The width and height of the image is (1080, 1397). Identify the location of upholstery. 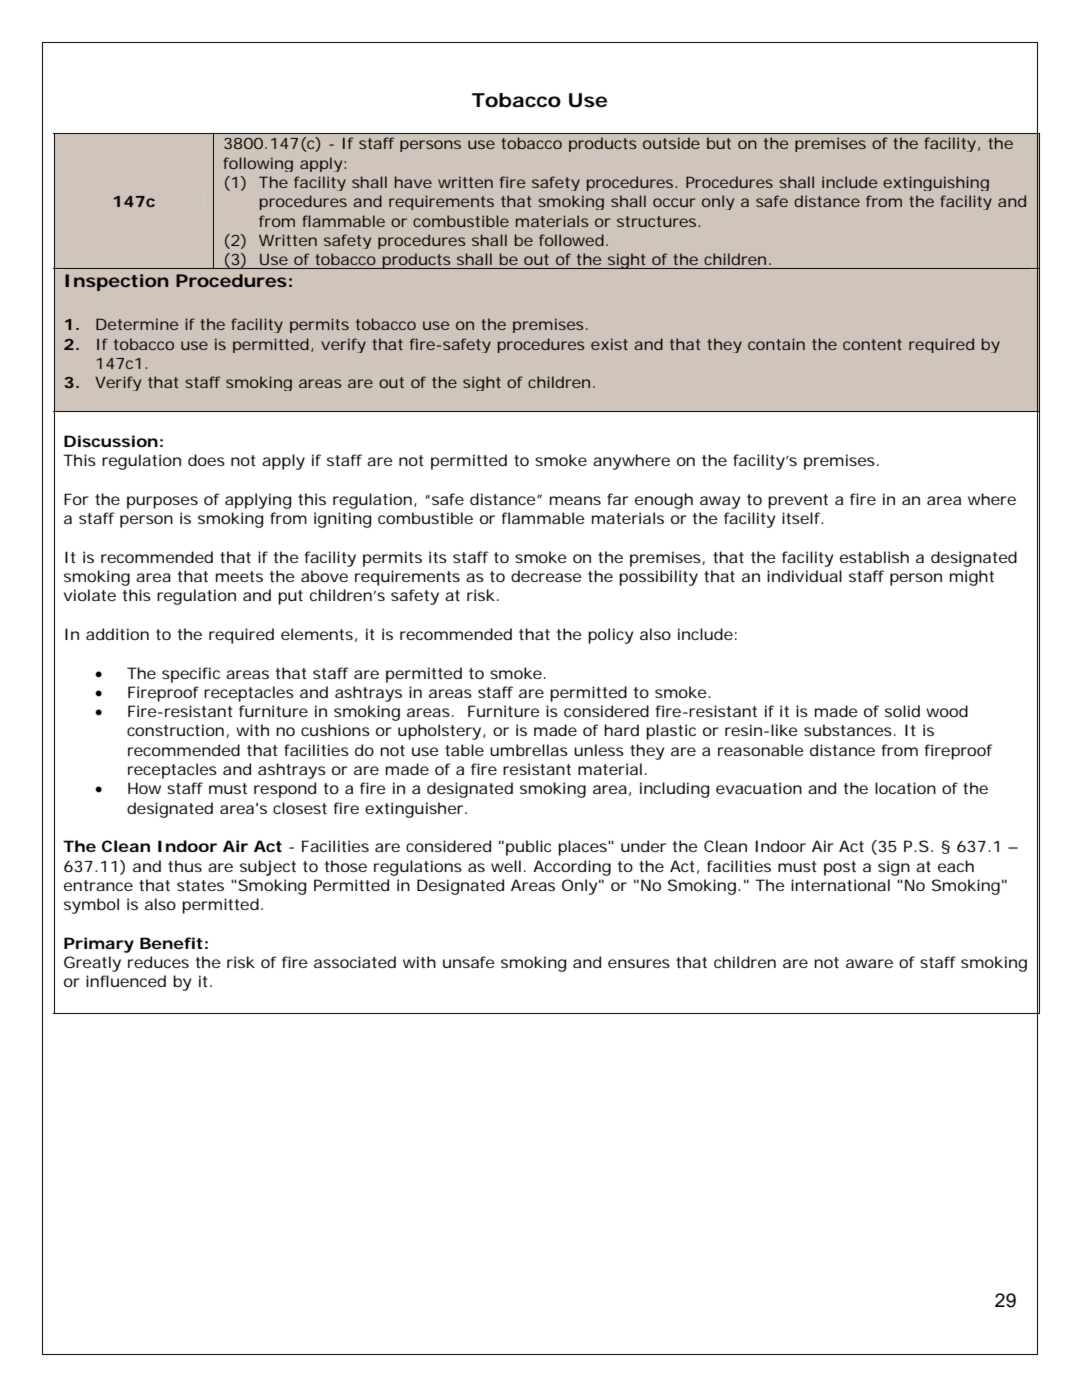
(439, 732).
